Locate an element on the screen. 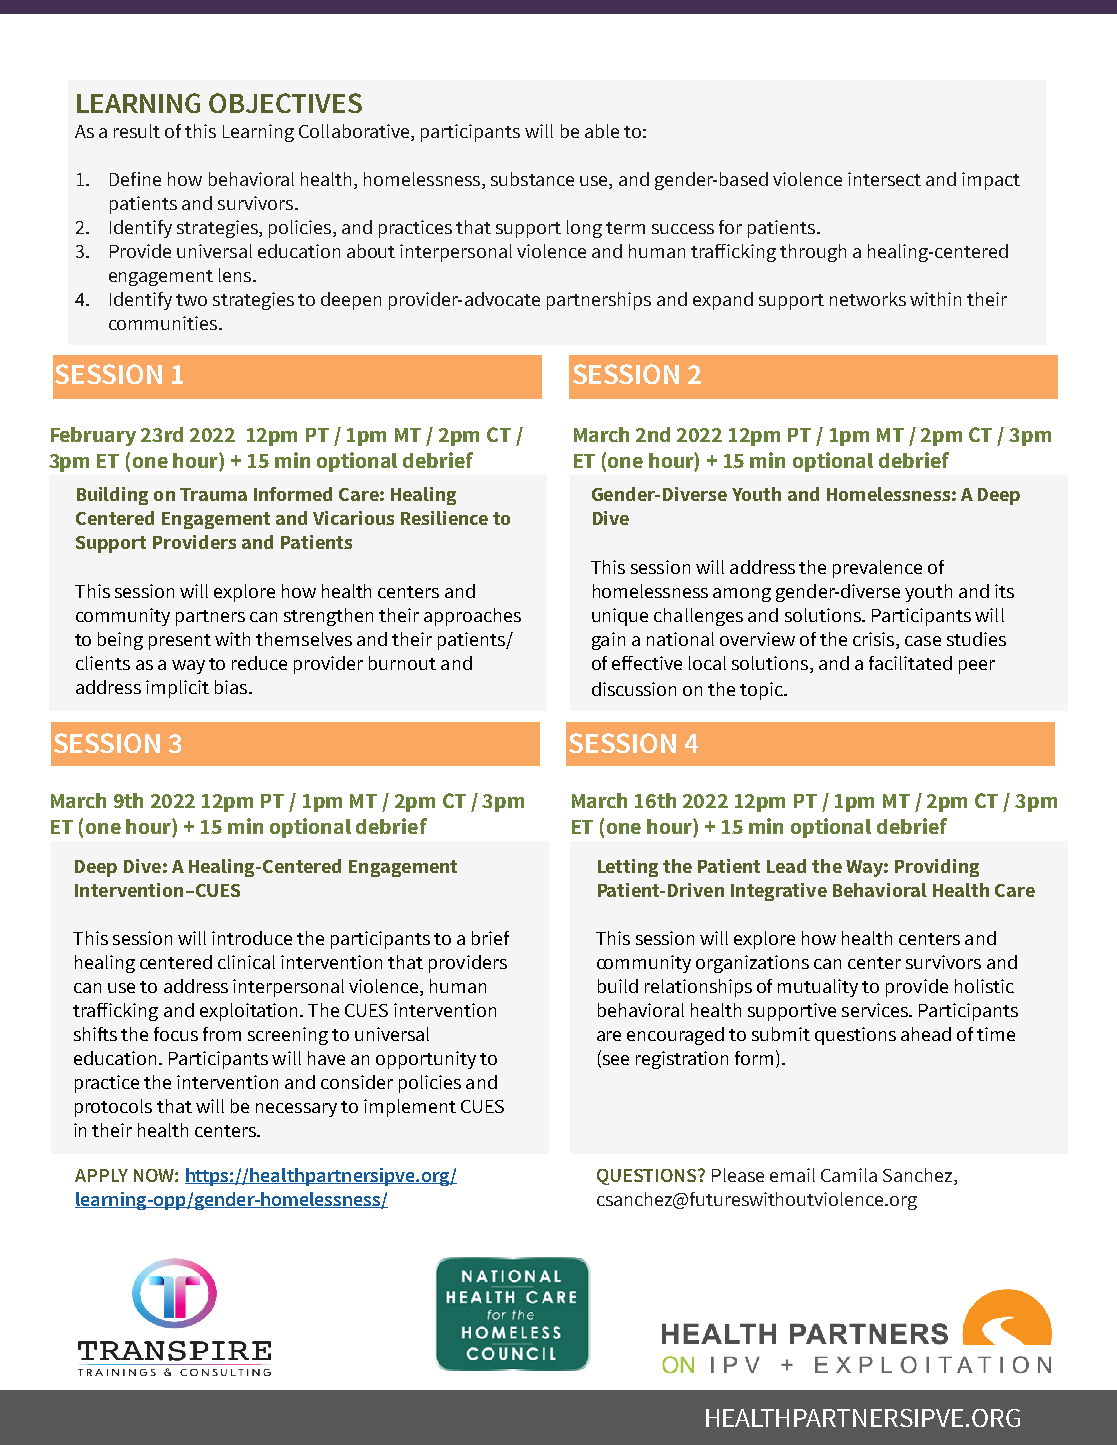  protocols is located at coordinates (113, 1108).
